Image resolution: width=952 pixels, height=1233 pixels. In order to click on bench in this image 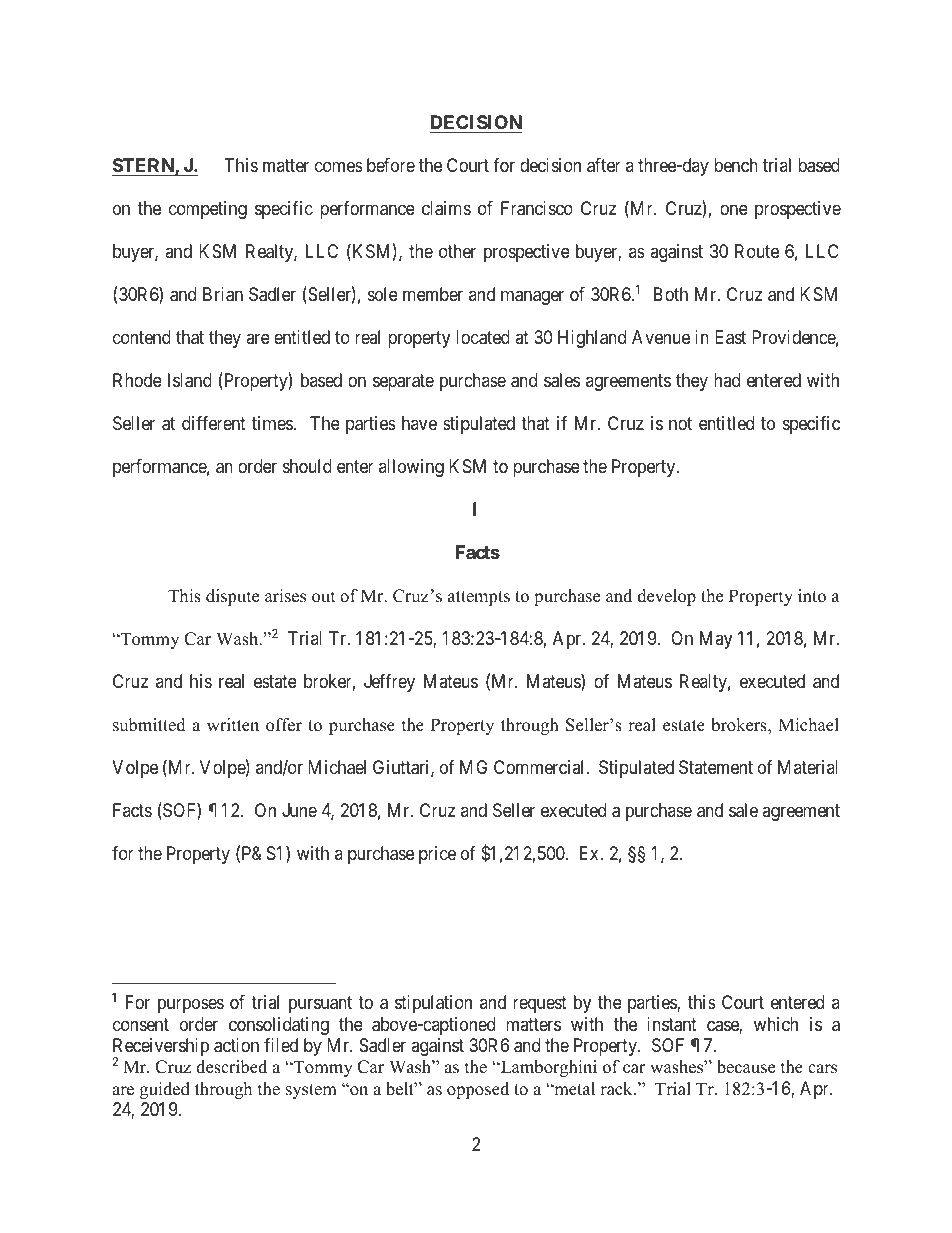, I will do `click(736, 165)`.
